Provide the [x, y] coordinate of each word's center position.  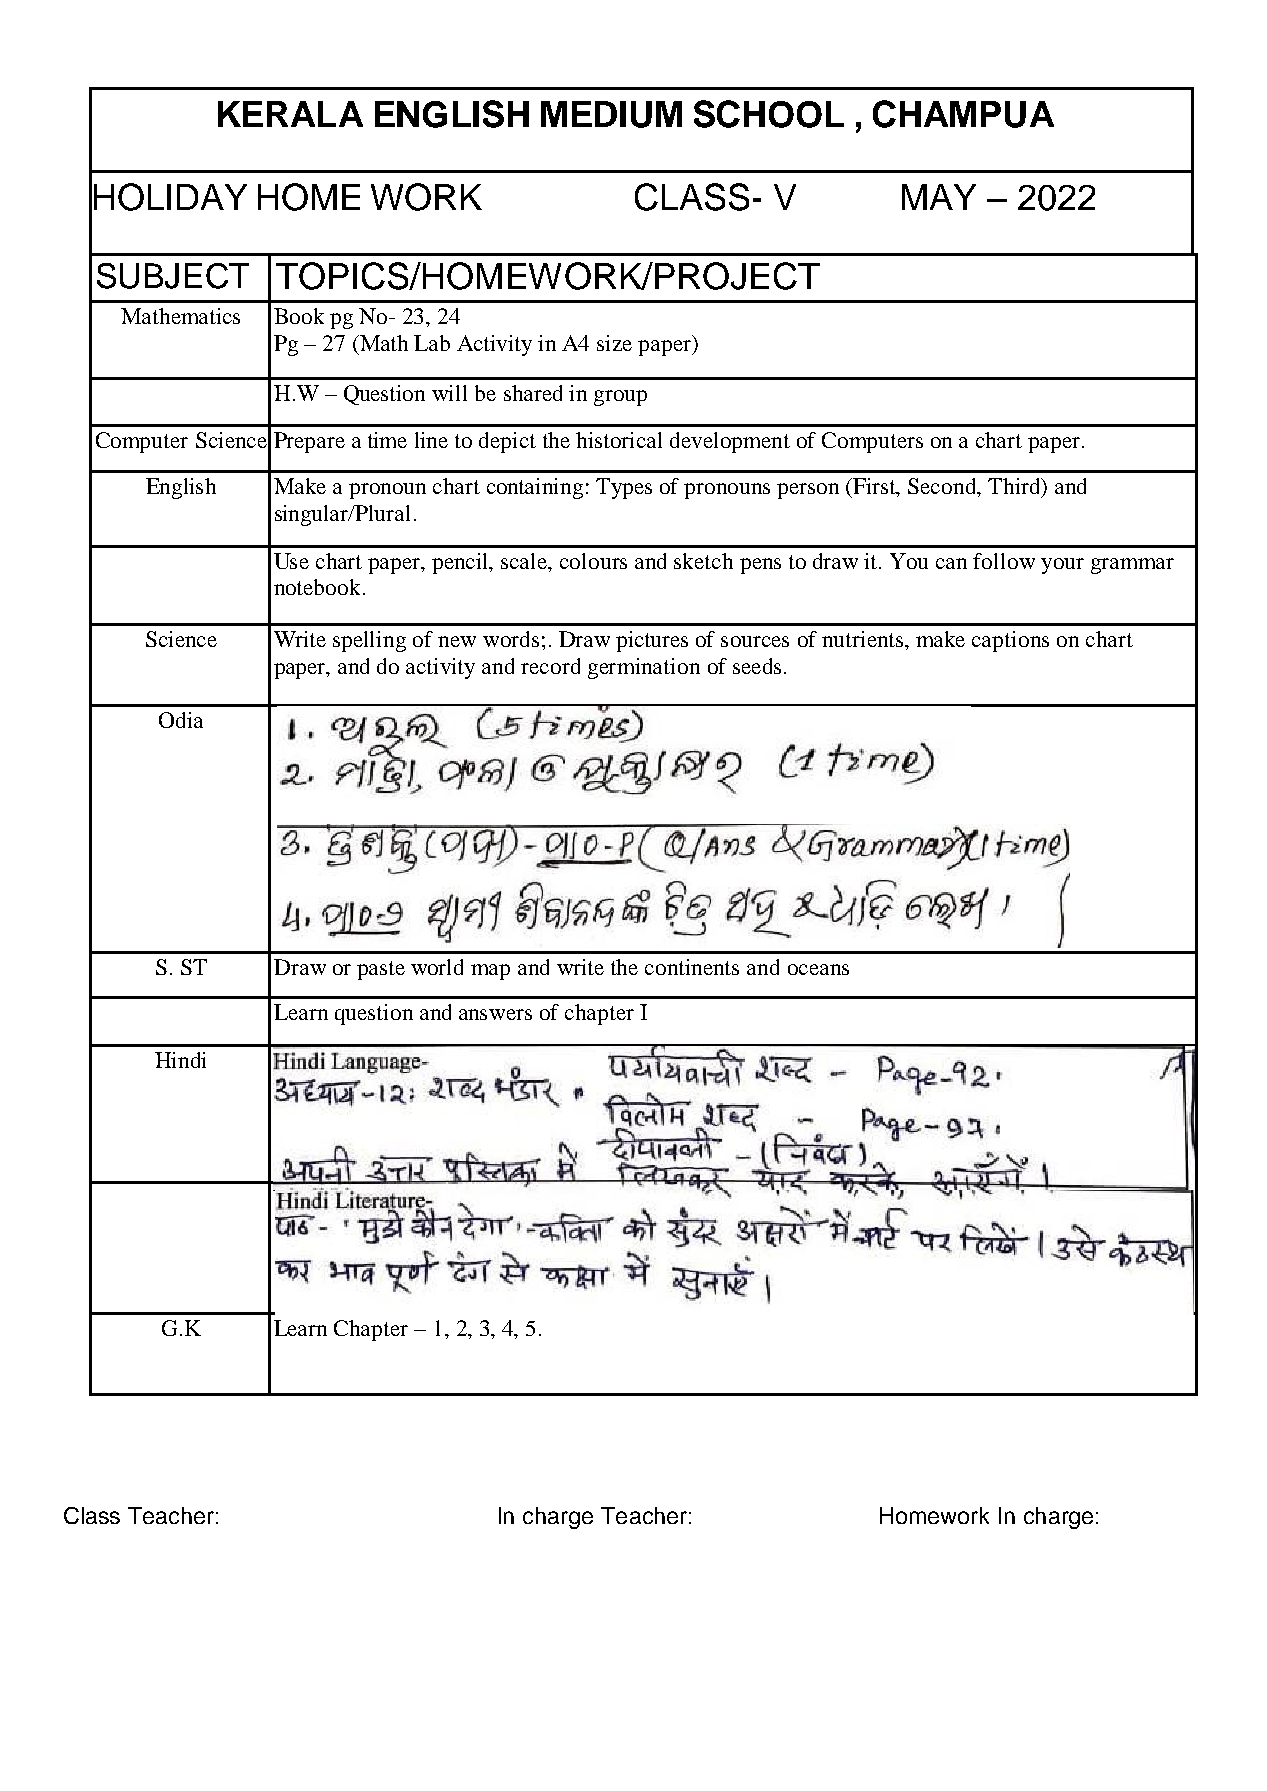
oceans [818, 969]
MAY [939, 197]
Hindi [180, 1060]
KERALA [290, 114]
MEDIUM [611, 114]
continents [692, 967]
